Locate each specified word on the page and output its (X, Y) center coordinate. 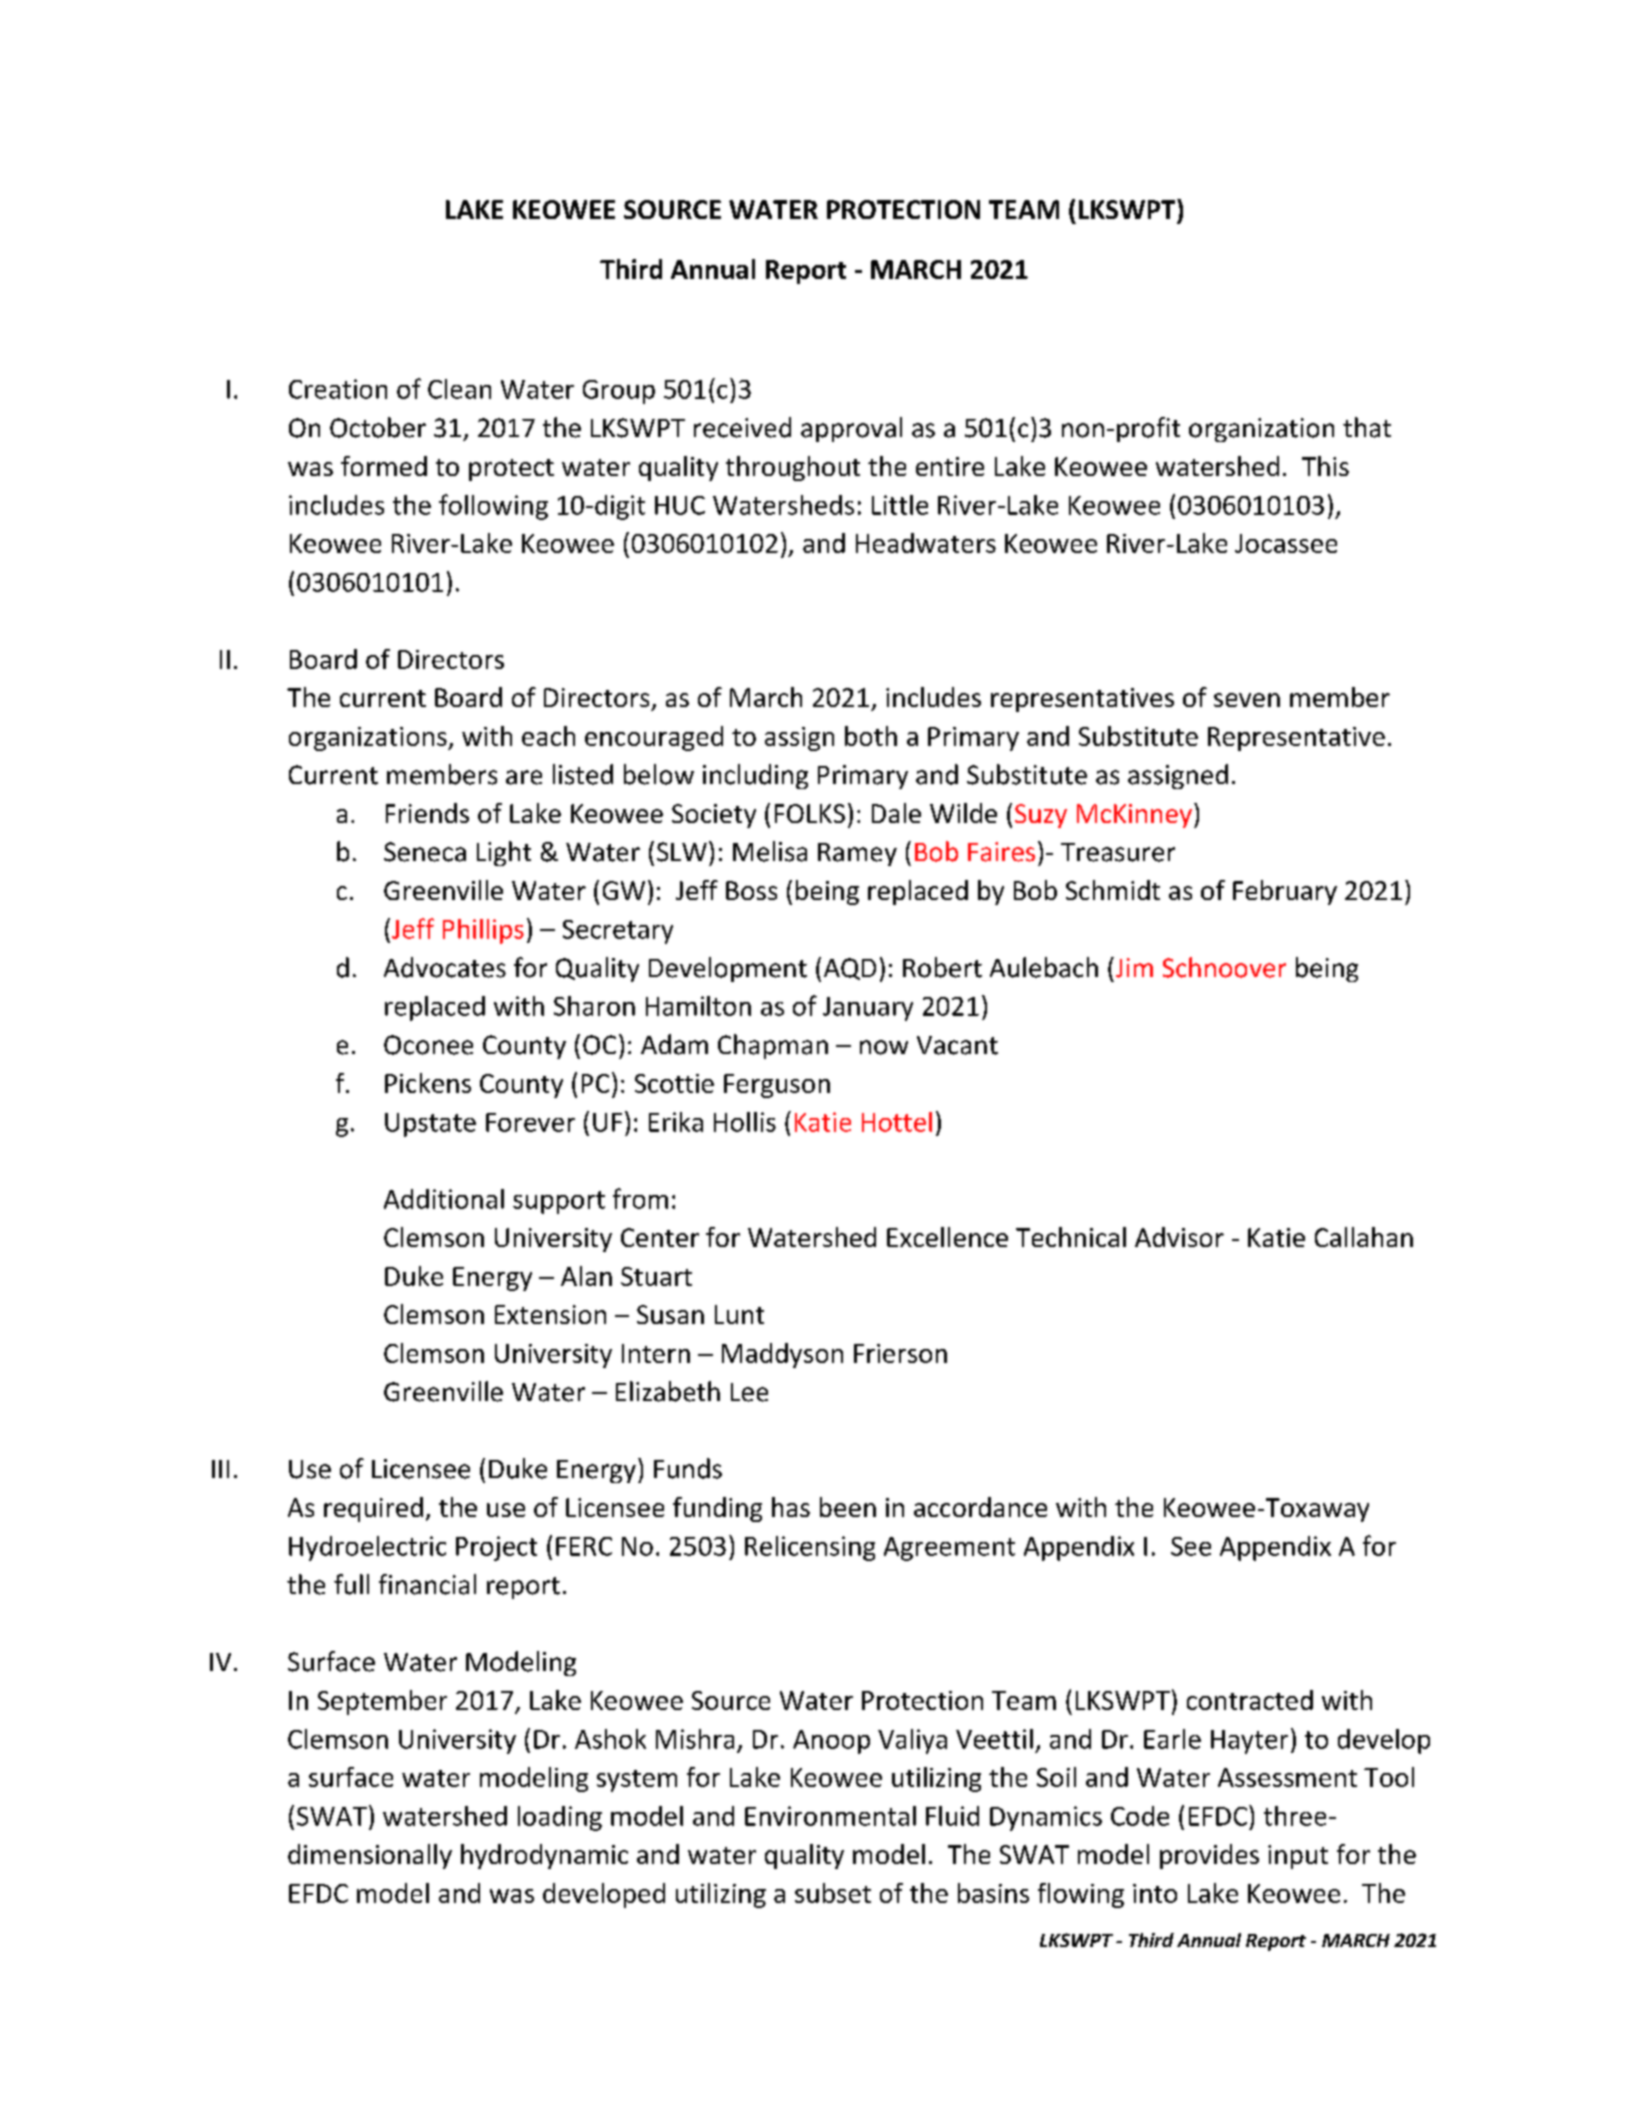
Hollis (745, 1122)
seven (1247, 700)
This (1325, 466)
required (373, 1509)
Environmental (830, 1816)
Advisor (1179, 1237)
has (791, 1507)
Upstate (430, 1125)
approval (851, 429)
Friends (427, 813)
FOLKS (810, 813)
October (378, 427)
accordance (980, 1507)
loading (560, 1818)
